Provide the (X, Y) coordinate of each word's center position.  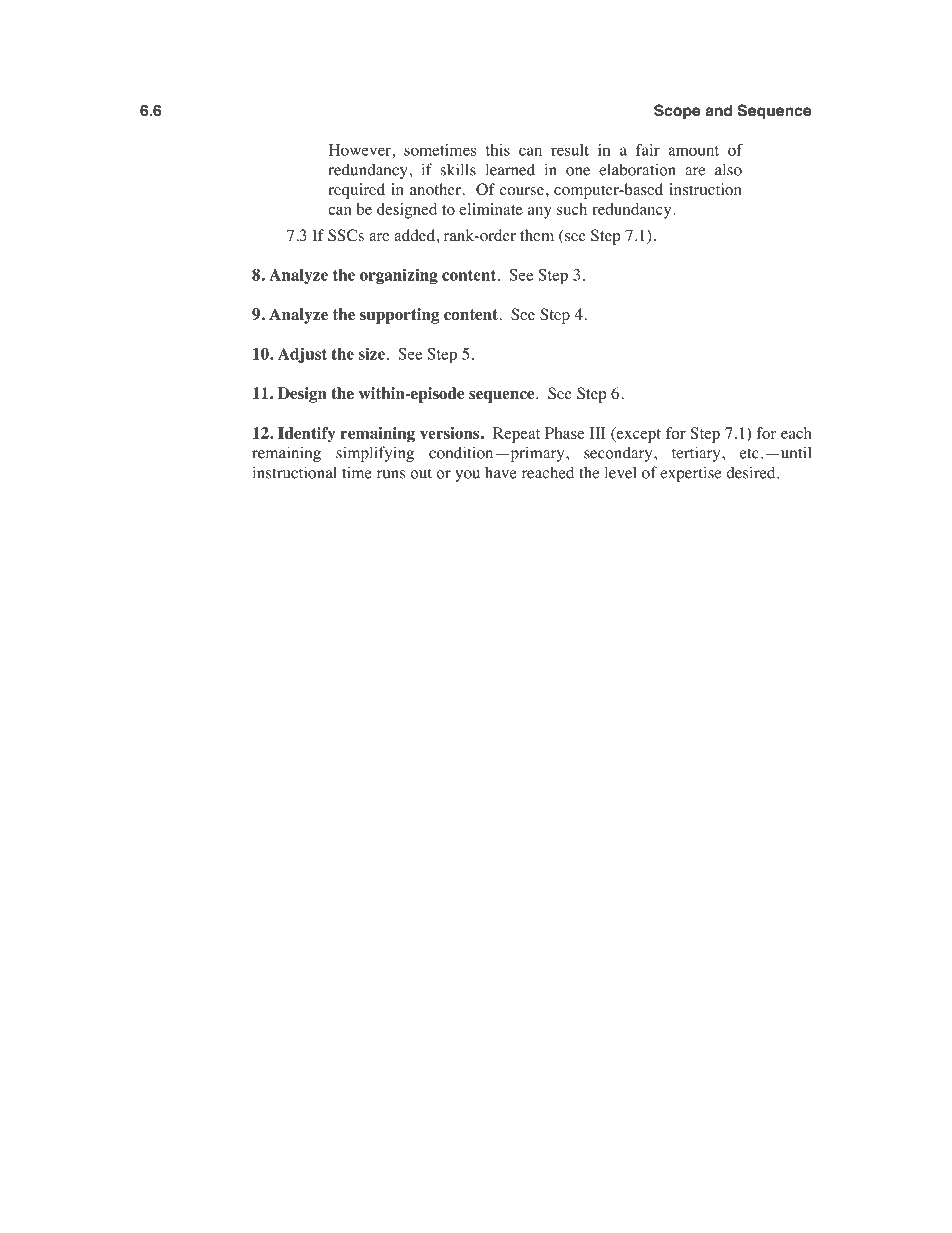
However (360, 150)
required (356, 191)
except (637, 435)
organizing (399, 276)
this (498, 150)
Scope (677, 112)
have (501, 473)
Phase (565, 433)
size (372, 353)
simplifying (375, 454)
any (540, 213)
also (728, 169)
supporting (399, 316)
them (537, 235)
